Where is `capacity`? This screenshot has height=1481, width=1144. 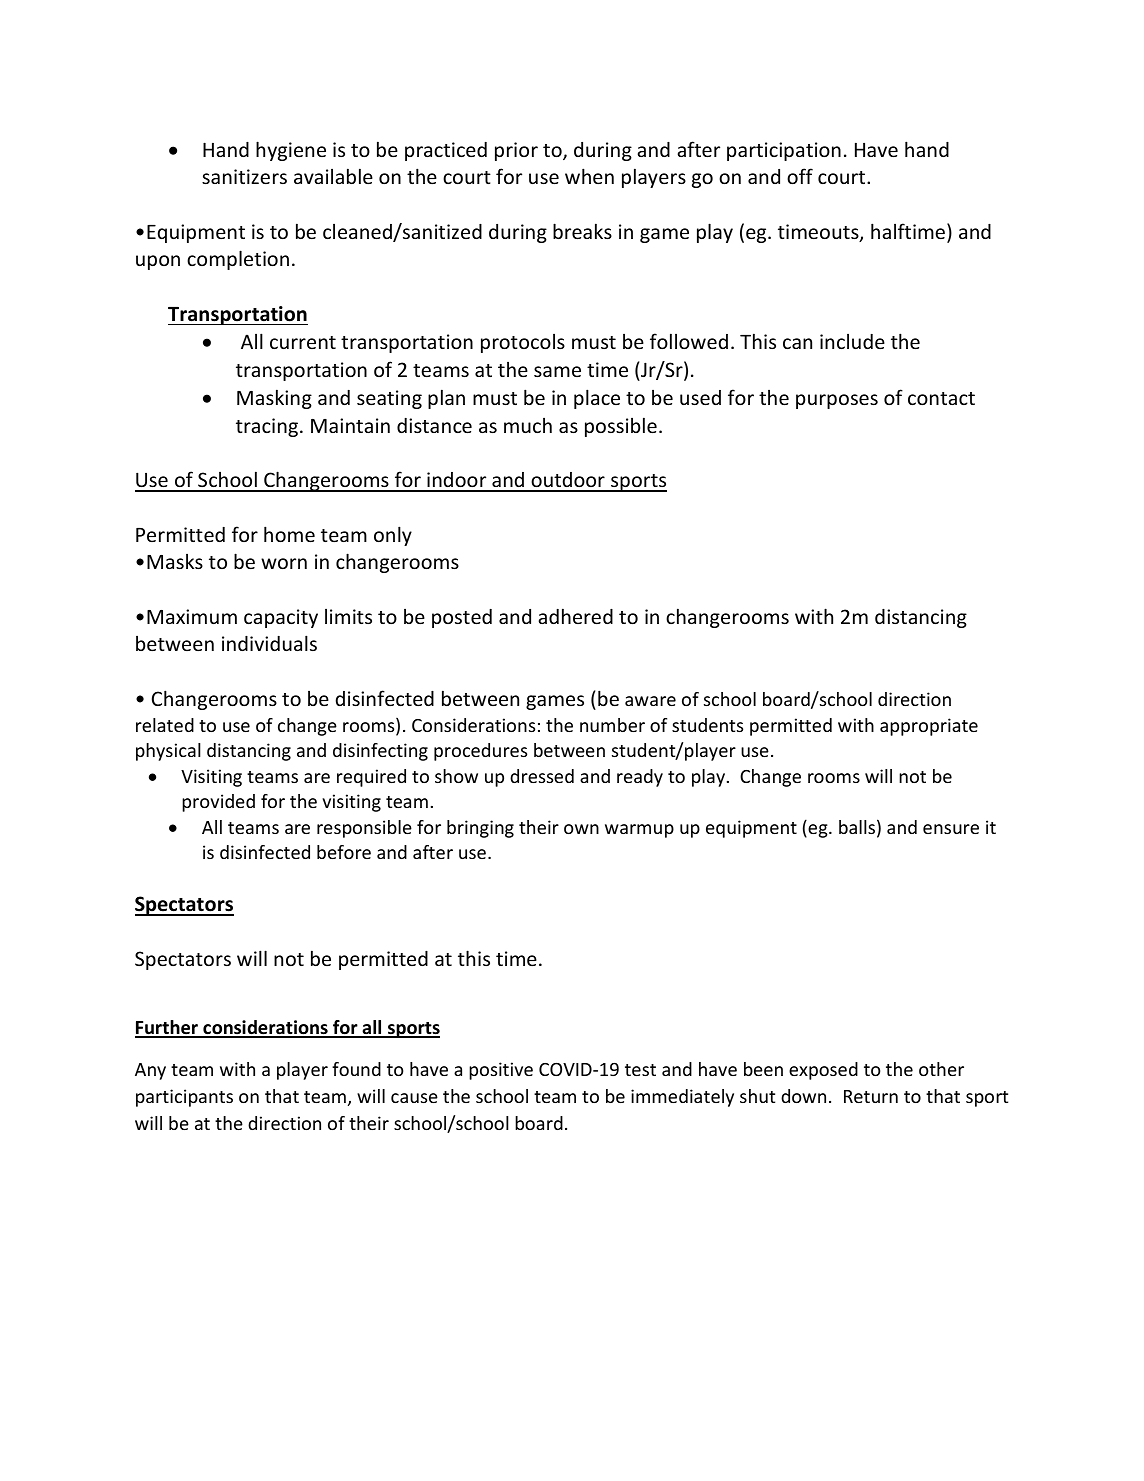
capacity is located at coordinates (281, 618).
